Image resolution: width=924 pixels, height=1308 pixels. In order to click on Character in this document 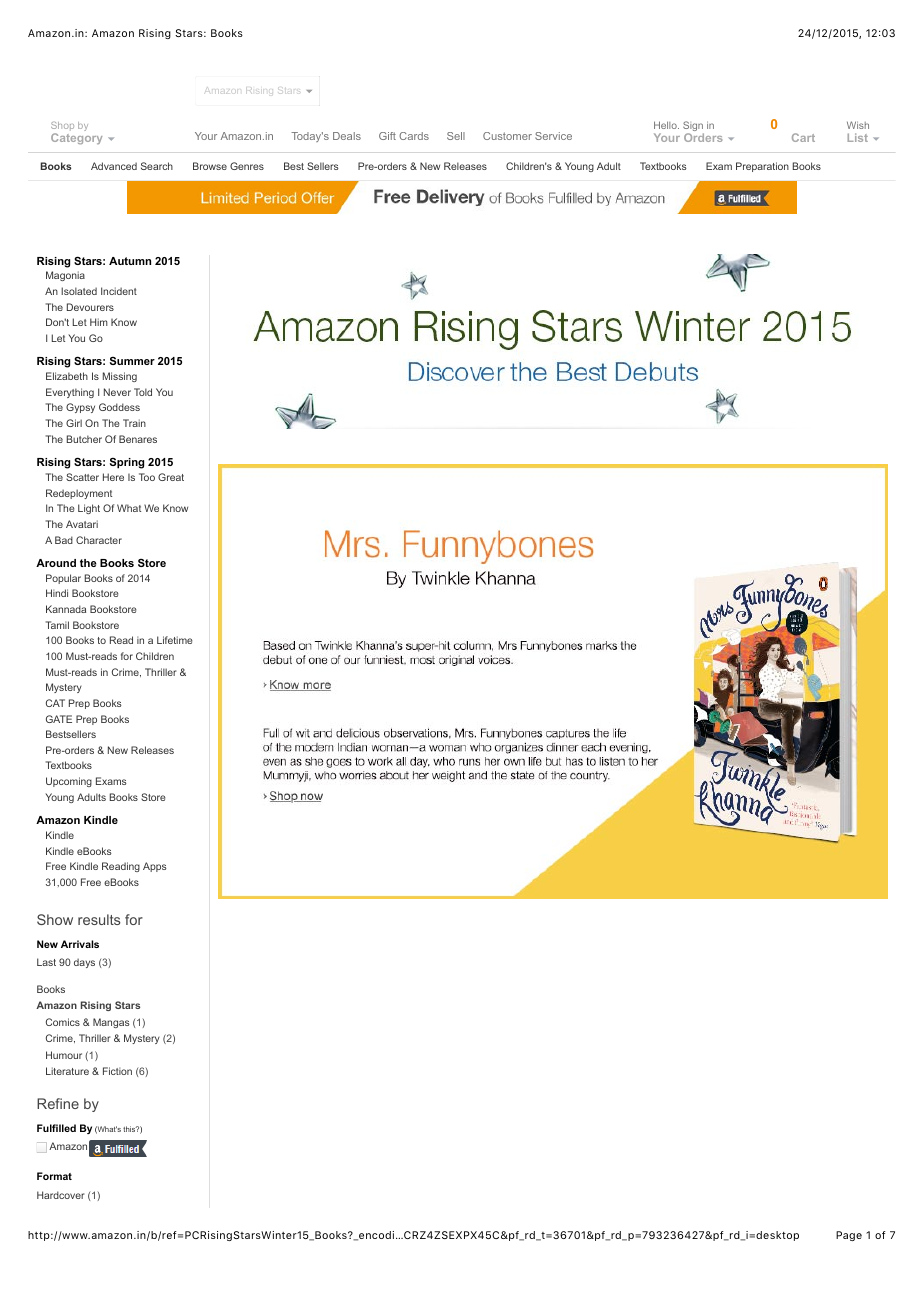, I will do `click(99, 540)`.
